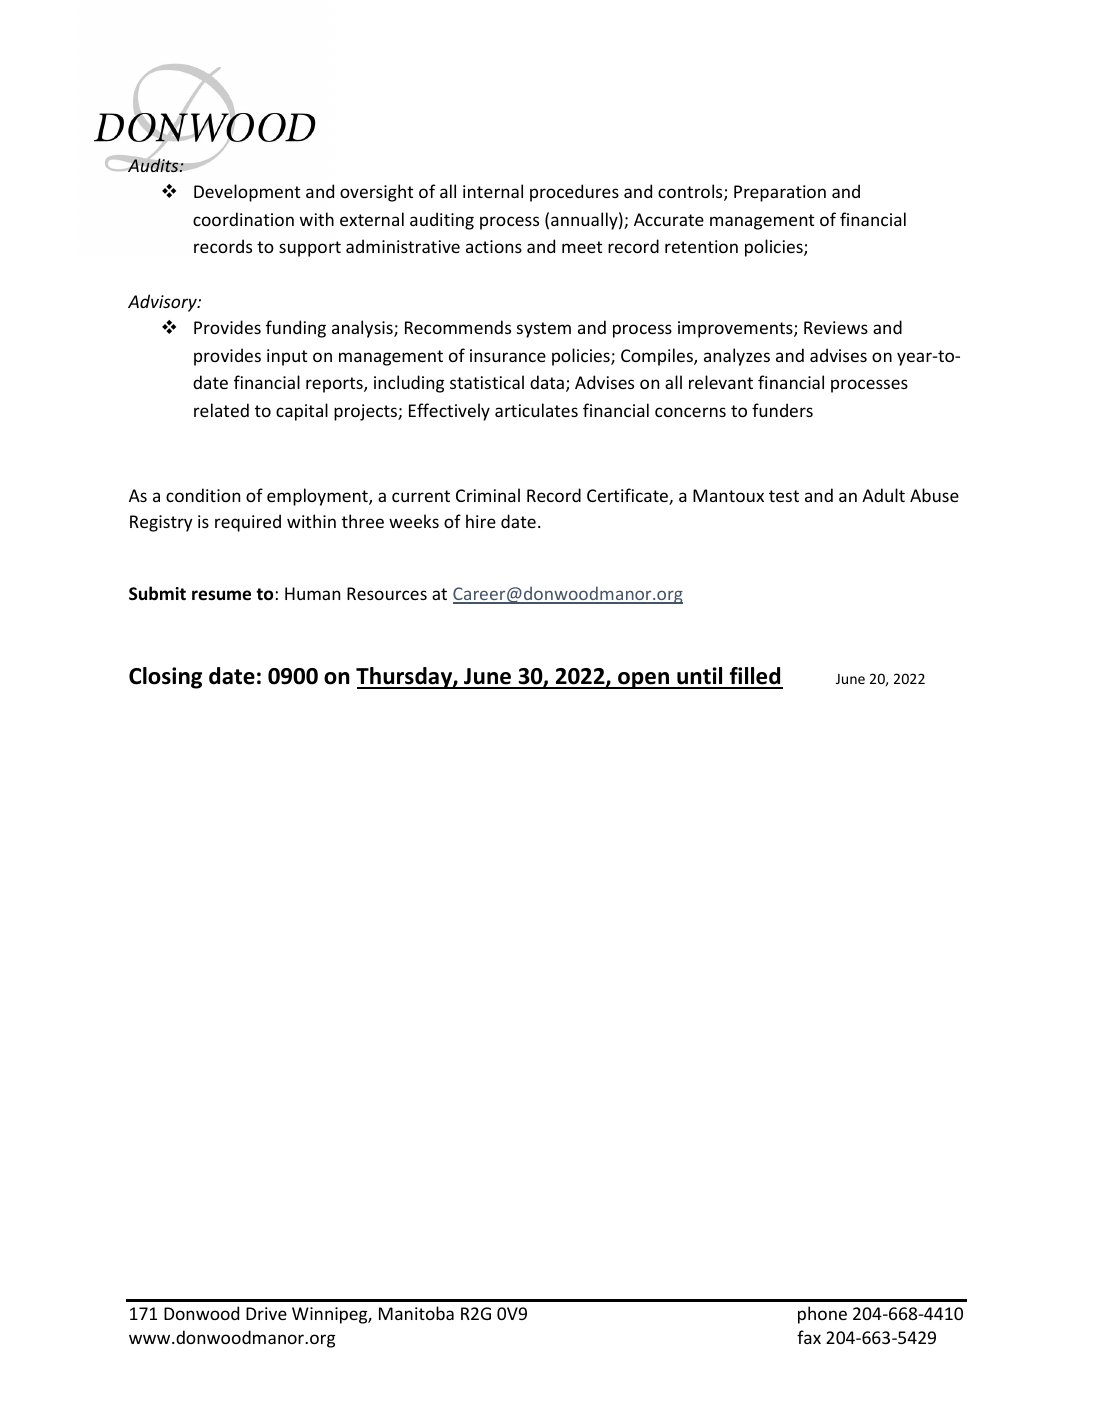  Describe the element at coordinates (644, 680) in the page. I see `open` at that location.
